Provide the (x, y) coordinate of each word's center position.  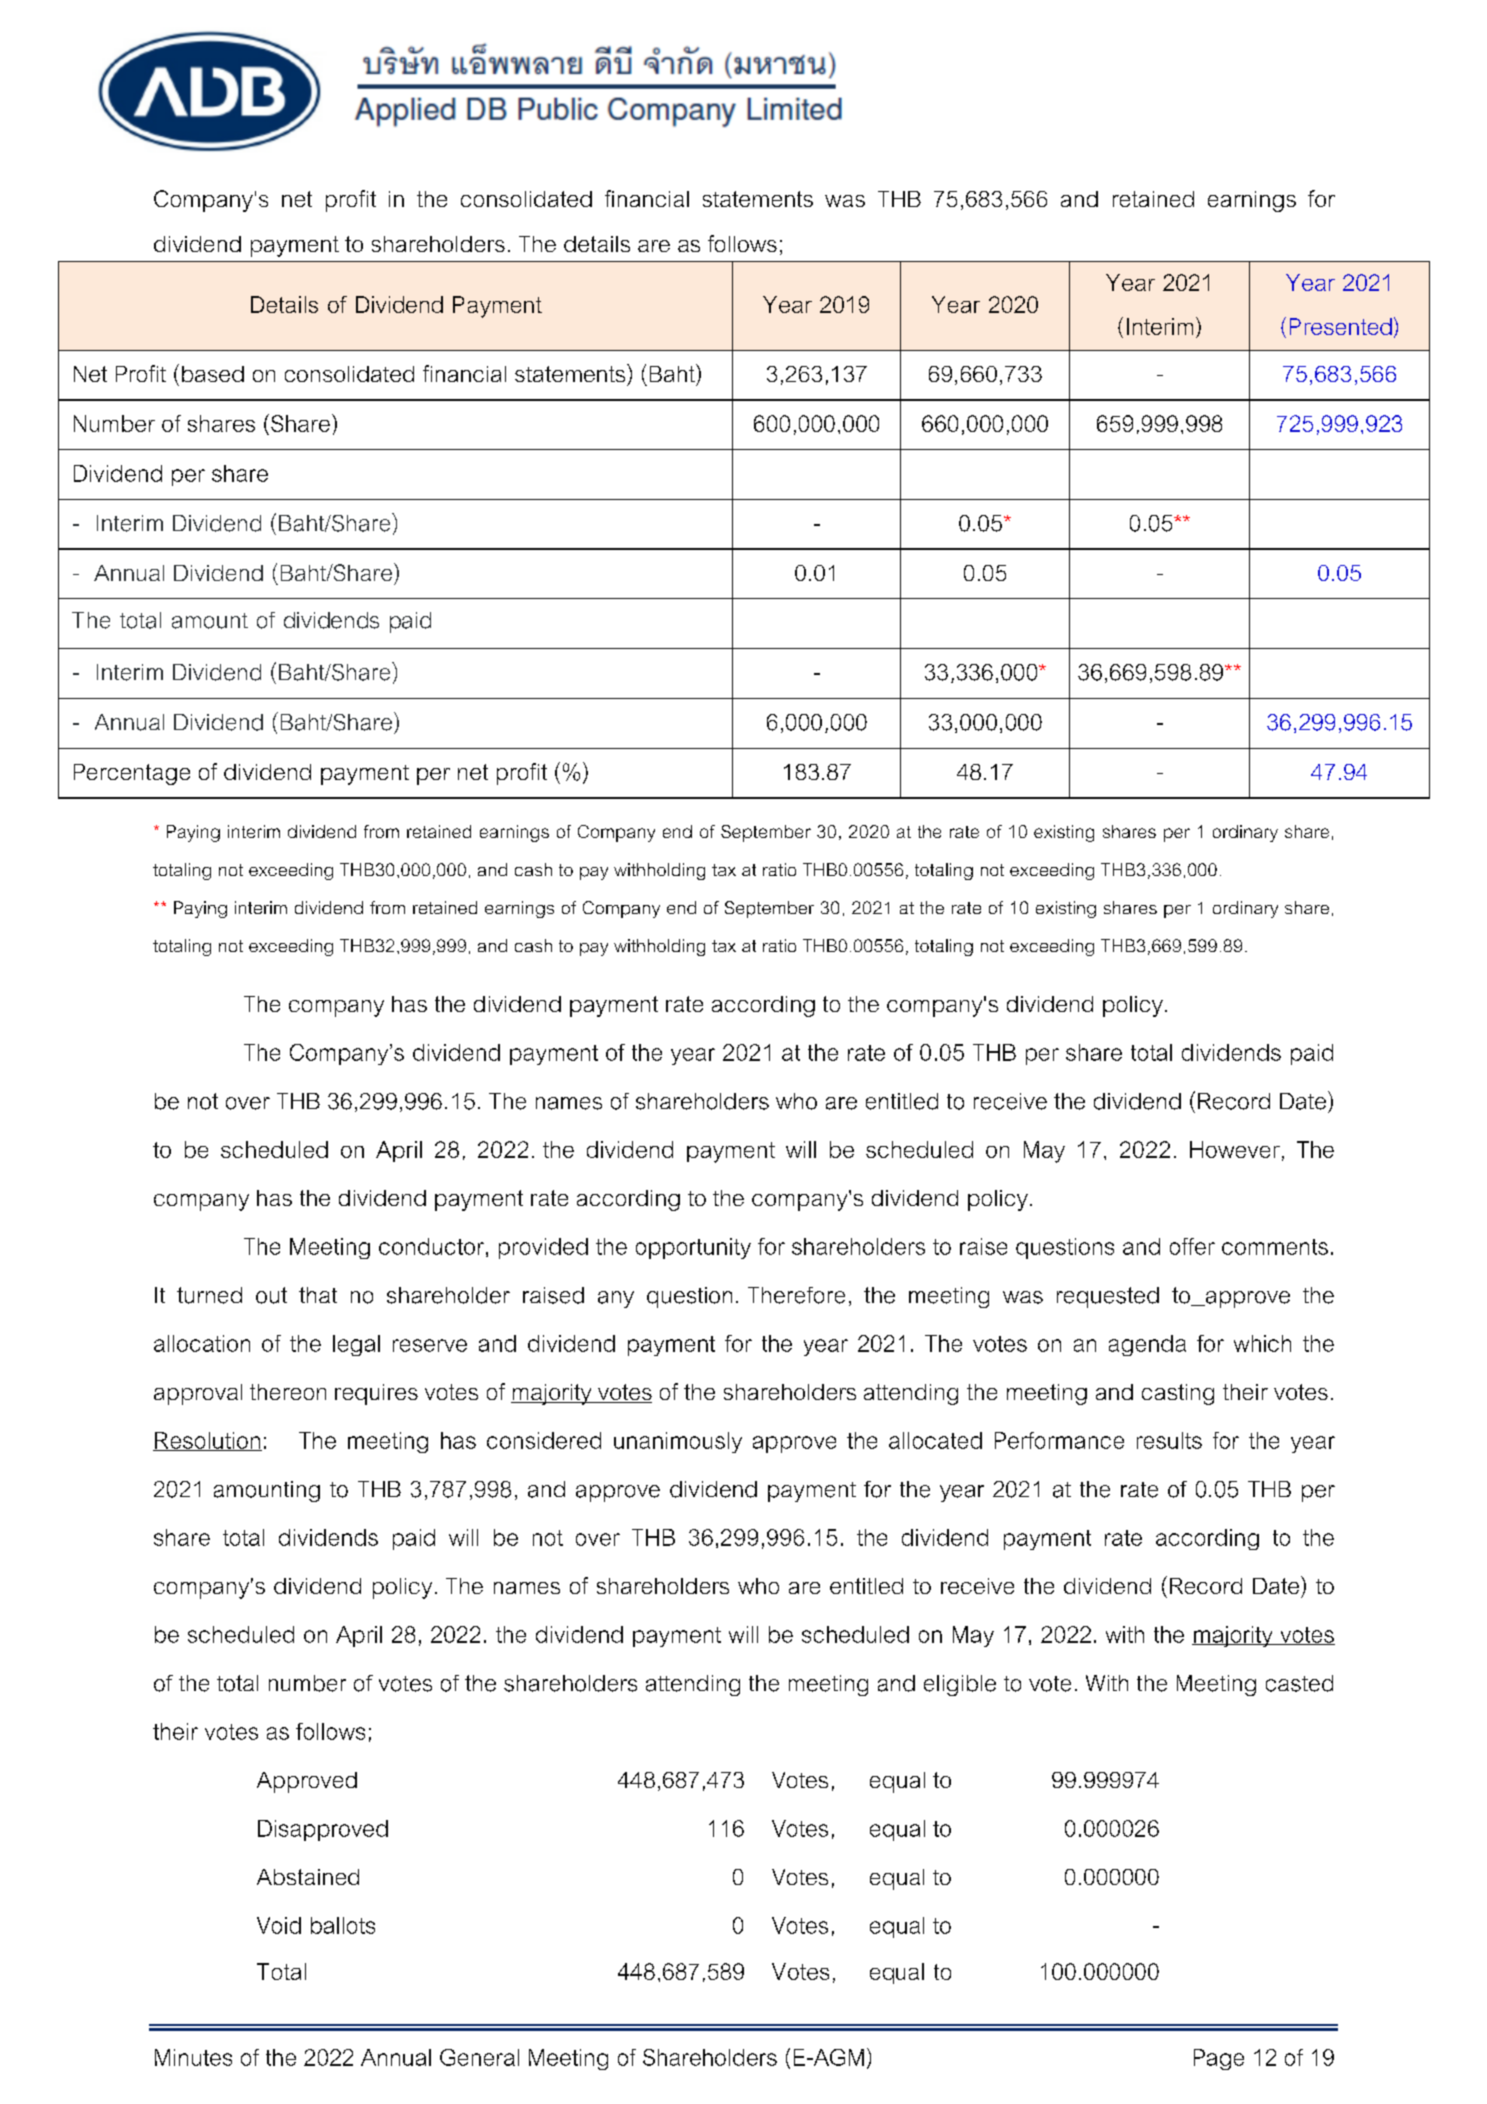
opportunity (693, 1248)
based (213, 374)
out (271, 1295)
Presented (1341, 326)
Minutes (193, 2057)
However (1235, 1149)
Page (1219, 2059)
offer (1192, 1246)
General (479, 2057)
